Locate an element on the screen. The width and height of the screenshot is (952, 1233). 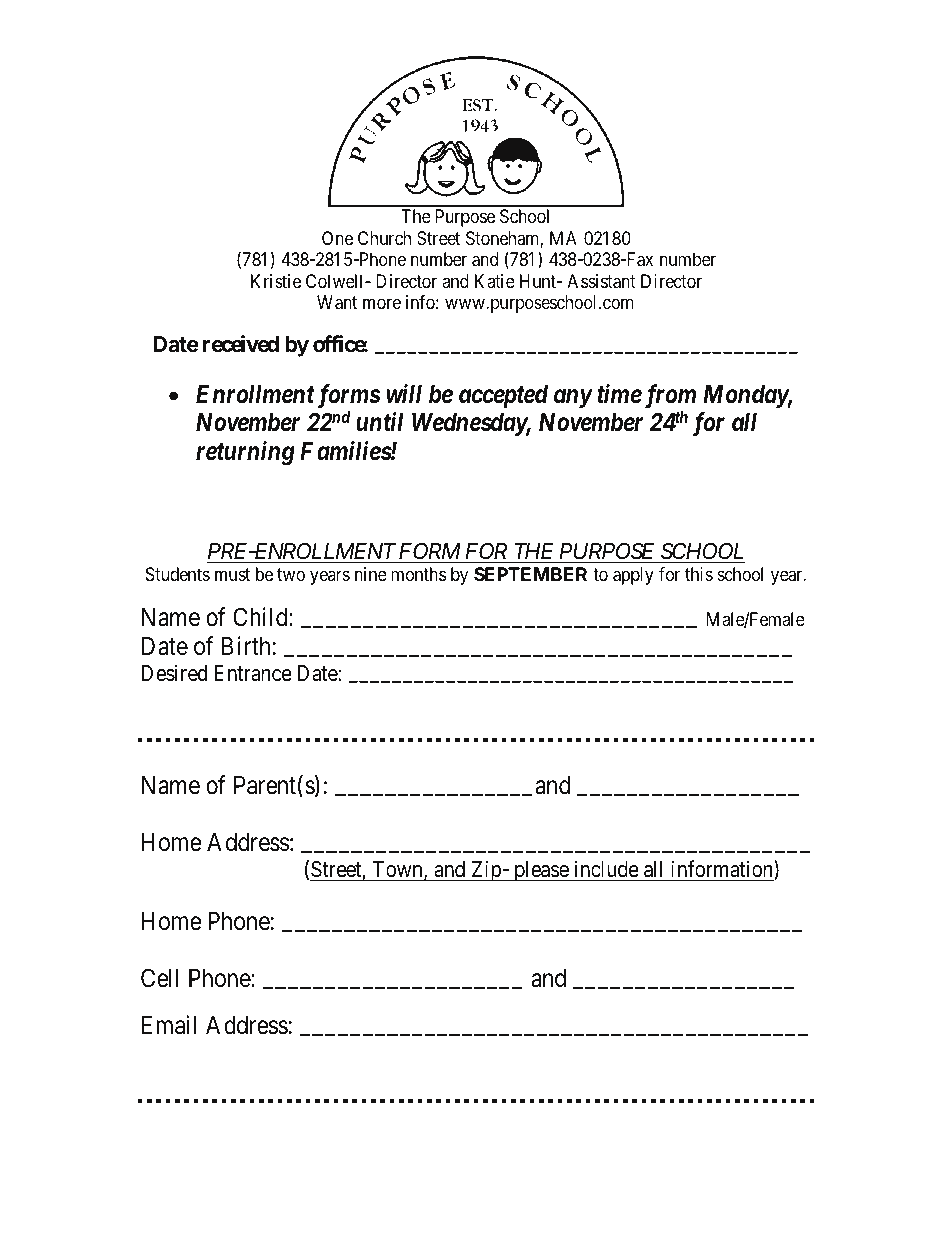
months is located at coordinates (418, 574).
